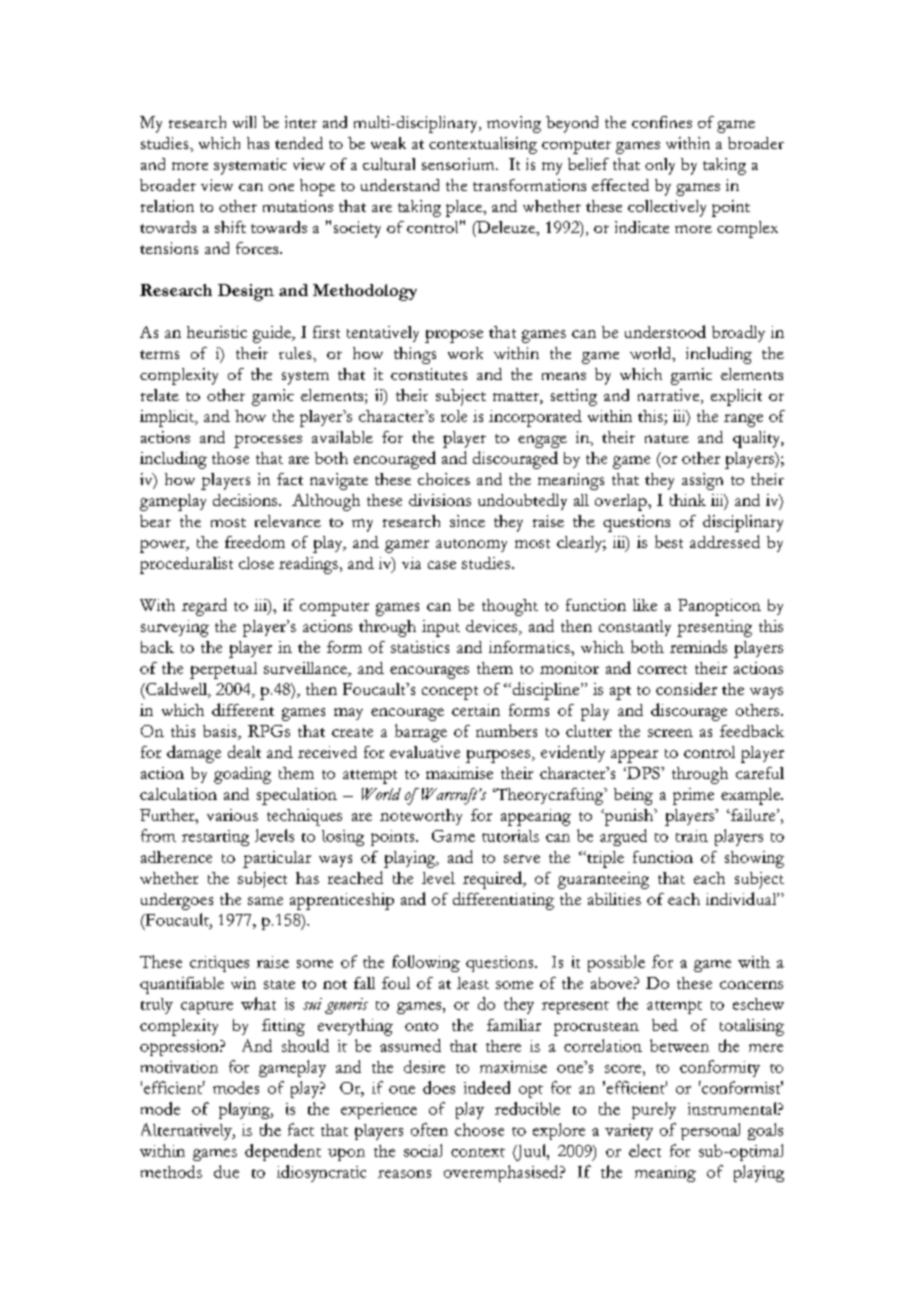 Image resolution: width=924 pixels, height=1309 pixels. Describe the element at coordinates (479, 1129) in the page. I see `choose` at that location.
